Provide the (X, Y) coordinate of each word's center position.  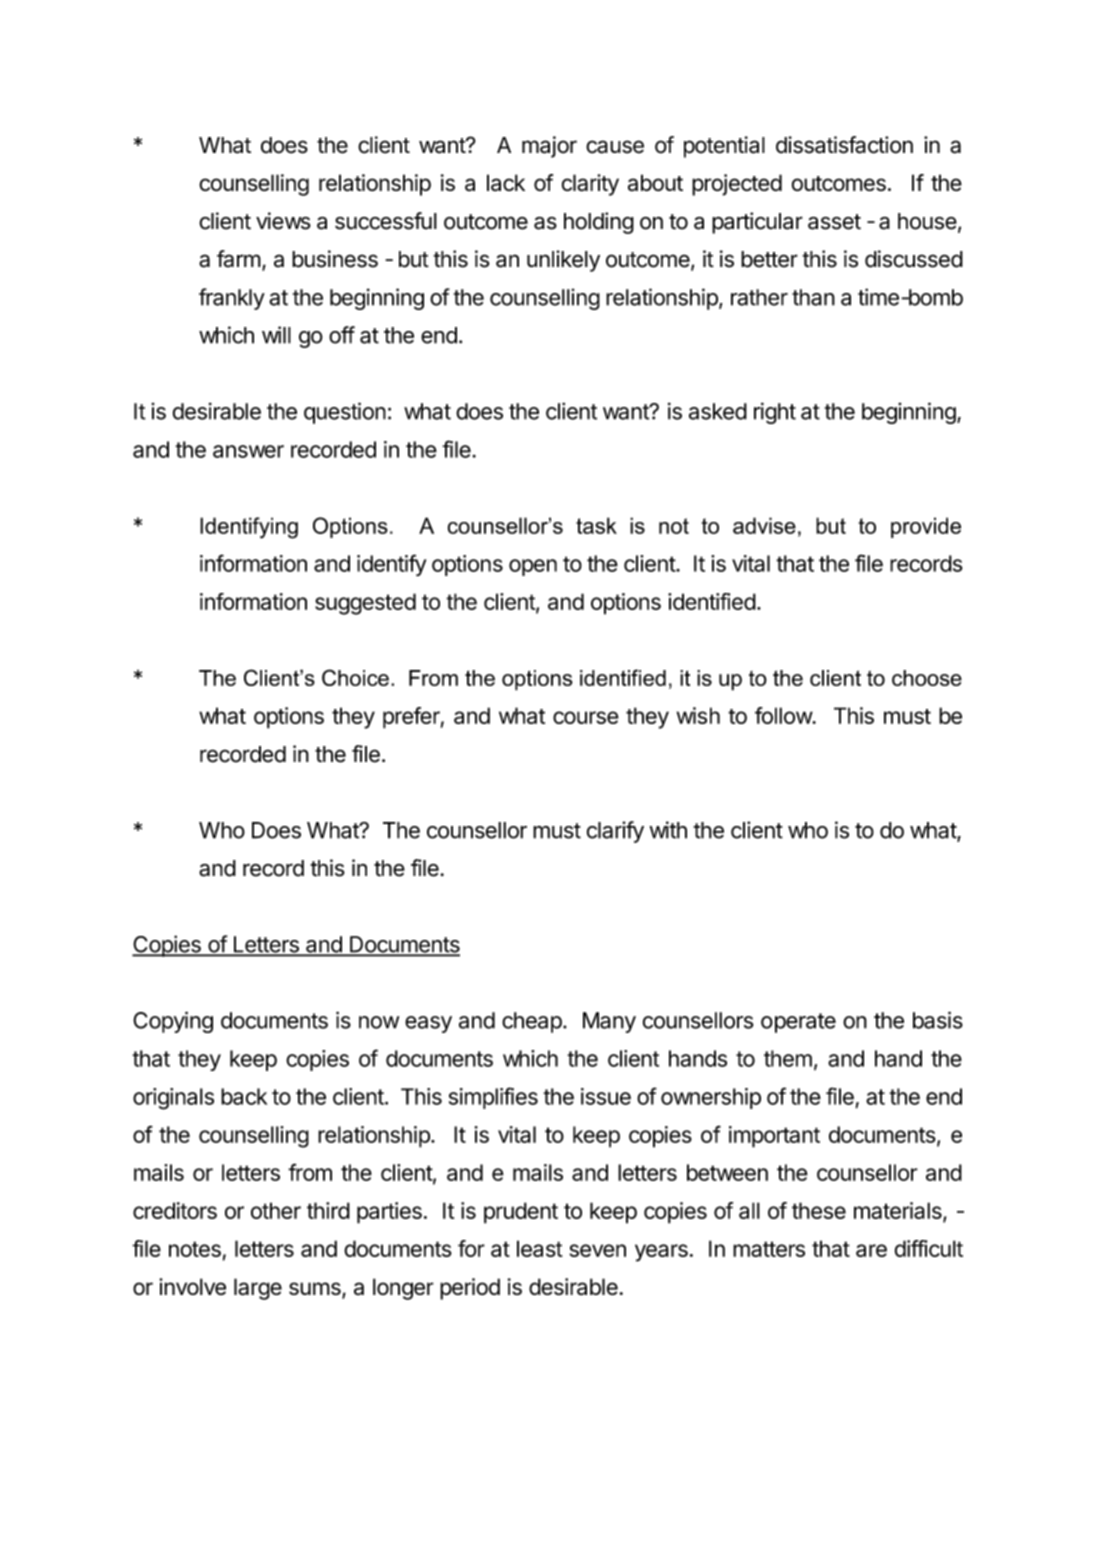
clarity (590, 185)
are (871, 1250)
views (283, 221)
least (540, 1248)
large (258, 1289)
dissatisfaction (844, 145)
